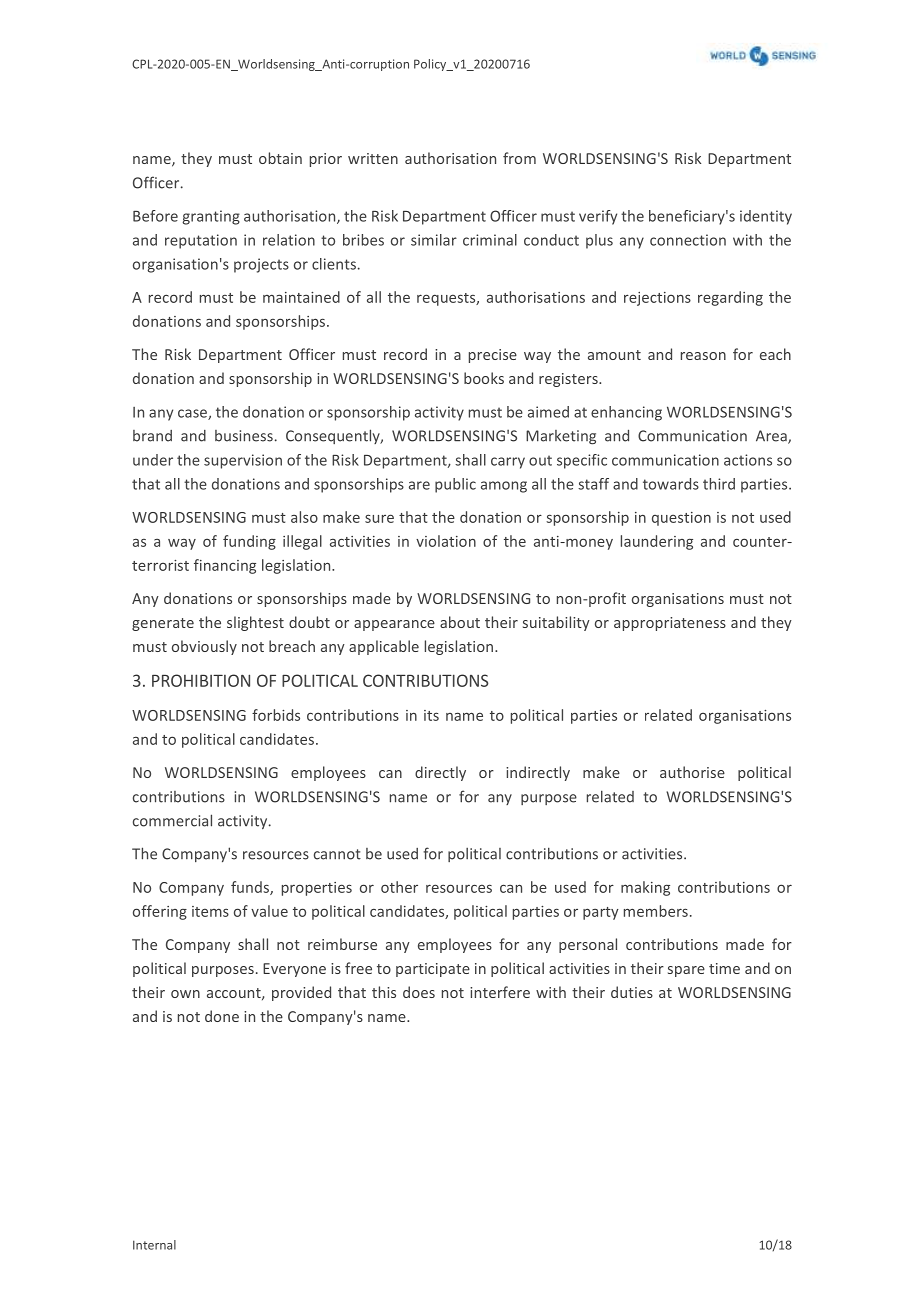 The width and height of the image is (924, 1308). Describe the element at coordinates (490, 240) in the image. I see `criminal` at that location.
